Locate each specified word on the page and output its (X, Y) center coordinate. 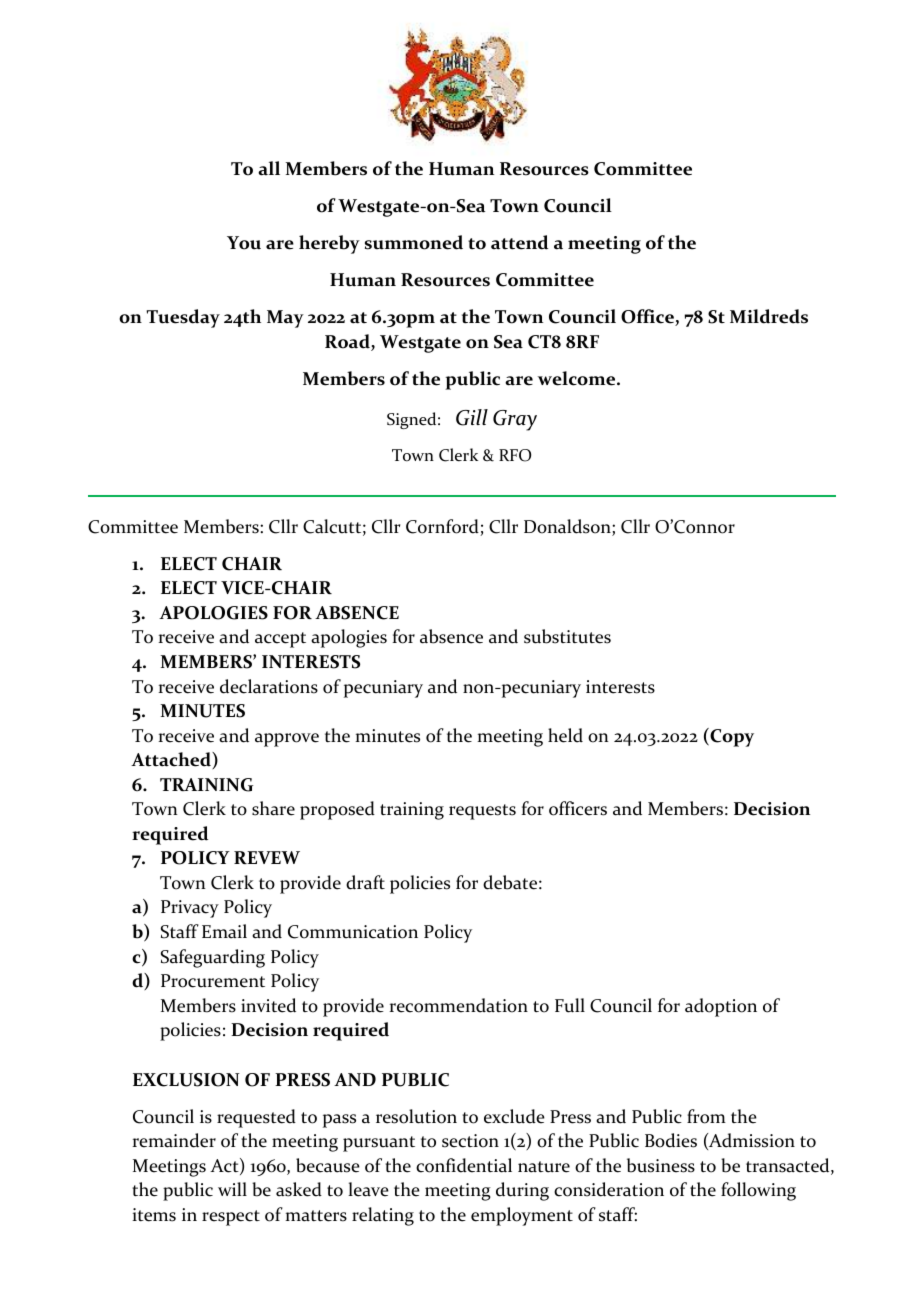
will (232, 1189)
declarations (269, 686)
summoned (414, 242)
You (244, 243)
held (565, 735)
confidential (464, 1165)
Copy (731, 737)
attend (519, 242)
